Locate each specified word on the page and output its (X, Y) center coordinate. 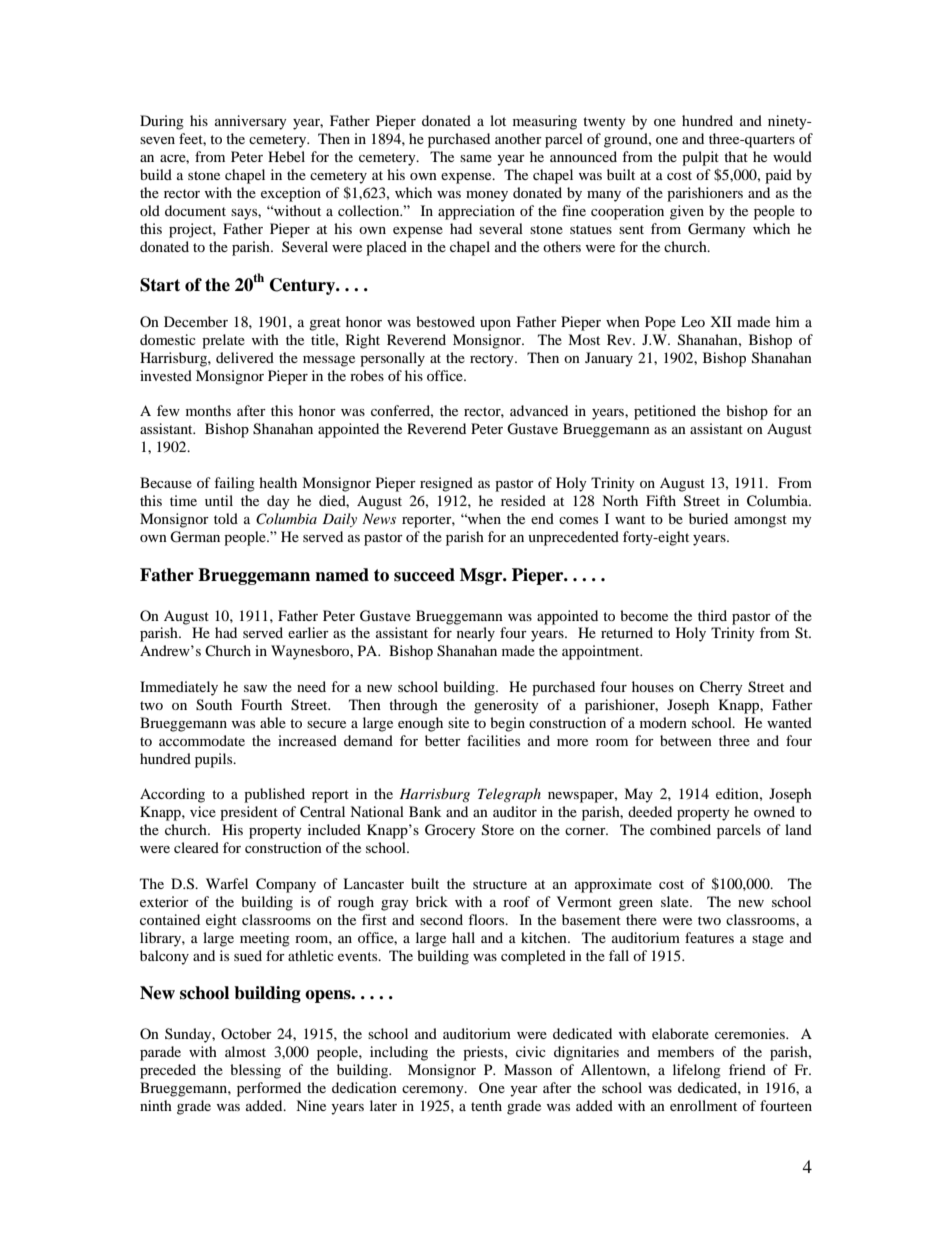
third (712, 615)
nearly (476, 634)
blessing (255, 1071)
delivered (245, 357)
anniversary (251, 122)
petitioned (665, 412)
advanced (539, 410)
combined (680, 829)
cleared (196, 847)
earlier (308, 632)
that (736, 156)
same (476, 158)
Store (498, 830)
